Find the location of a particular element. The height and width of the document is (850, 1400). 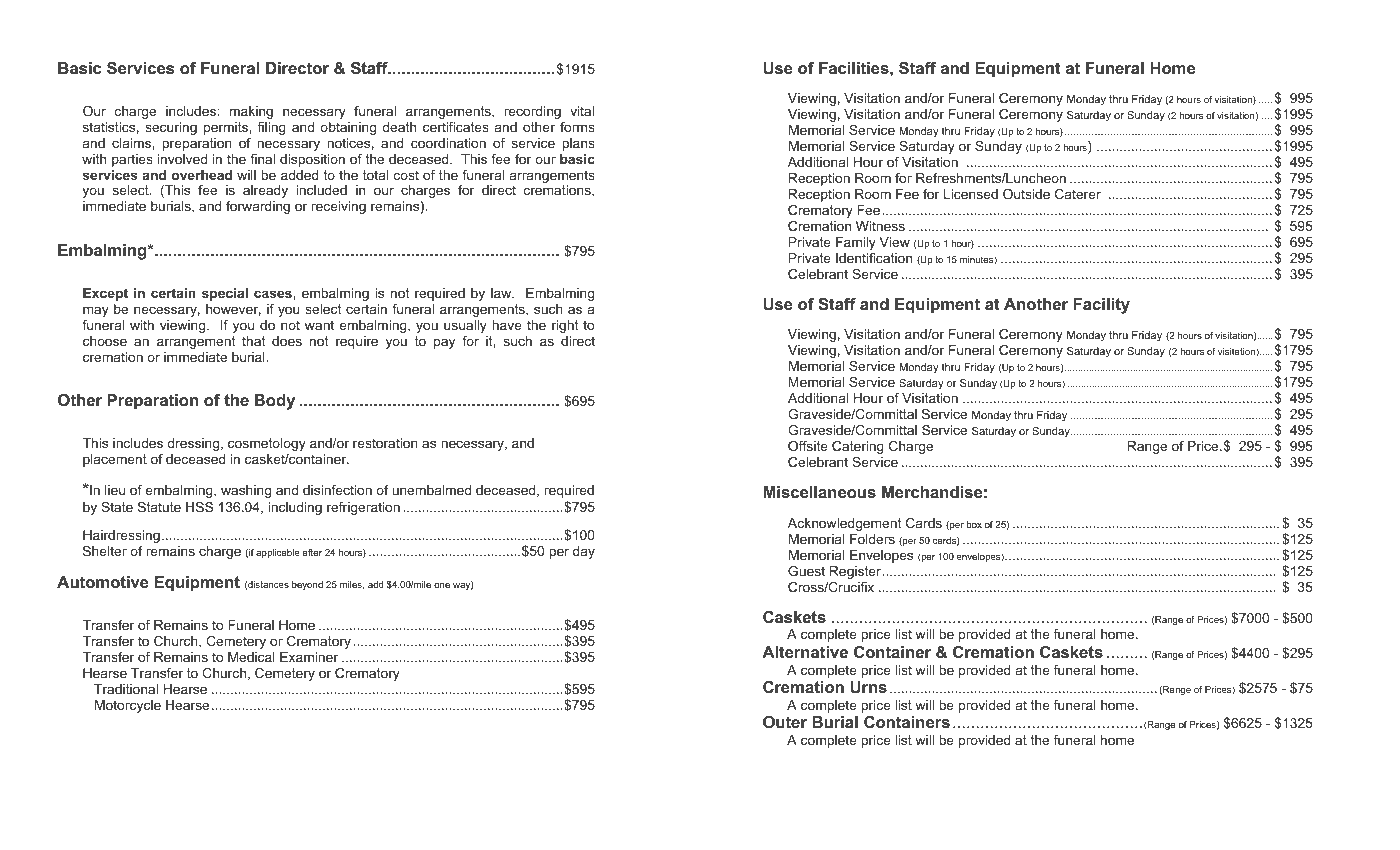

Catering is located at coordinates (858, 447).
